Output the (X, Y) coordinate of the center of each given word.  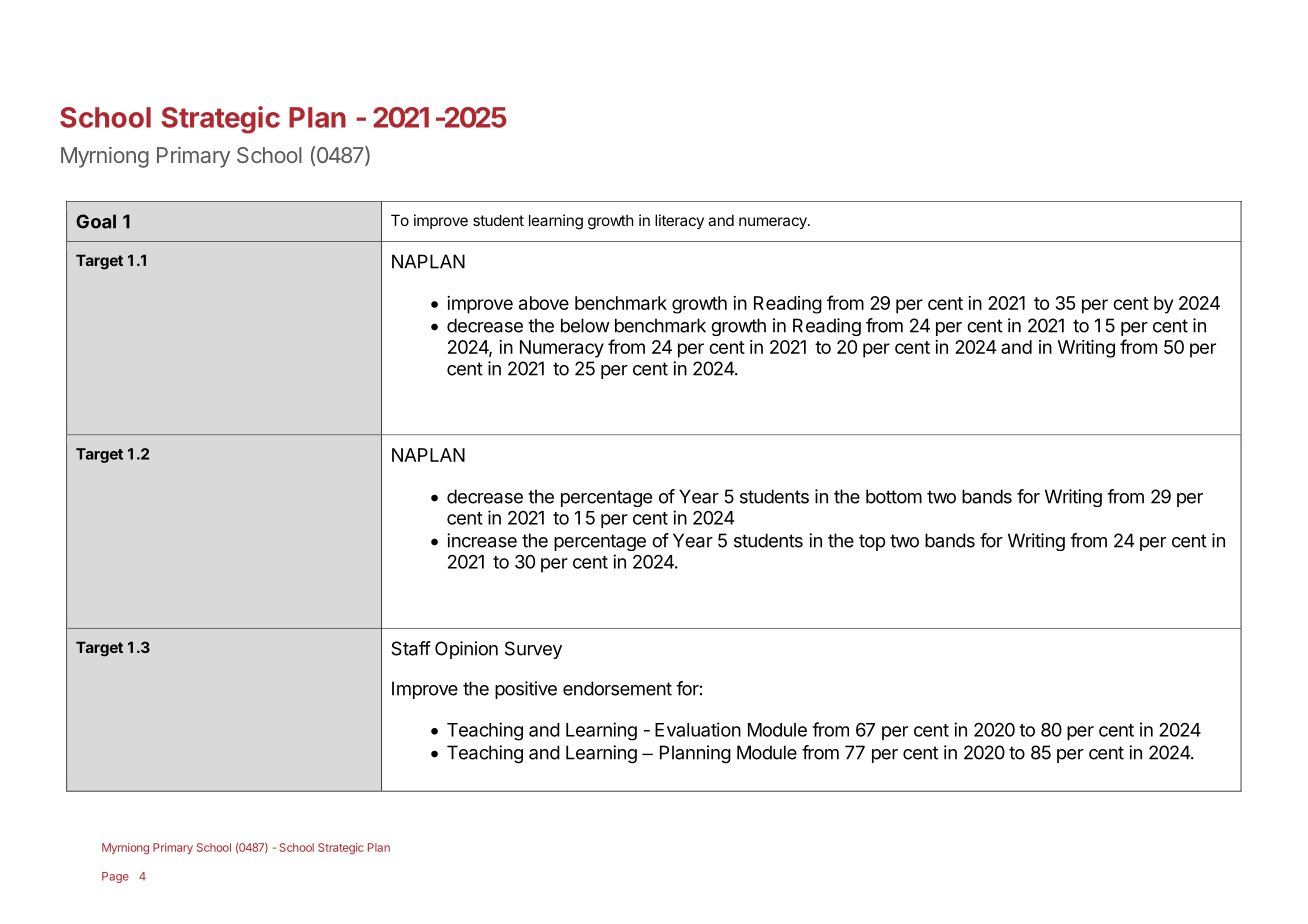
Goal (96, 221)
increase (482, 540)
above (544, 303)
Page (115, 877)
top (872, 542)
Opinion (466, 650)
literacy (679, 221)
